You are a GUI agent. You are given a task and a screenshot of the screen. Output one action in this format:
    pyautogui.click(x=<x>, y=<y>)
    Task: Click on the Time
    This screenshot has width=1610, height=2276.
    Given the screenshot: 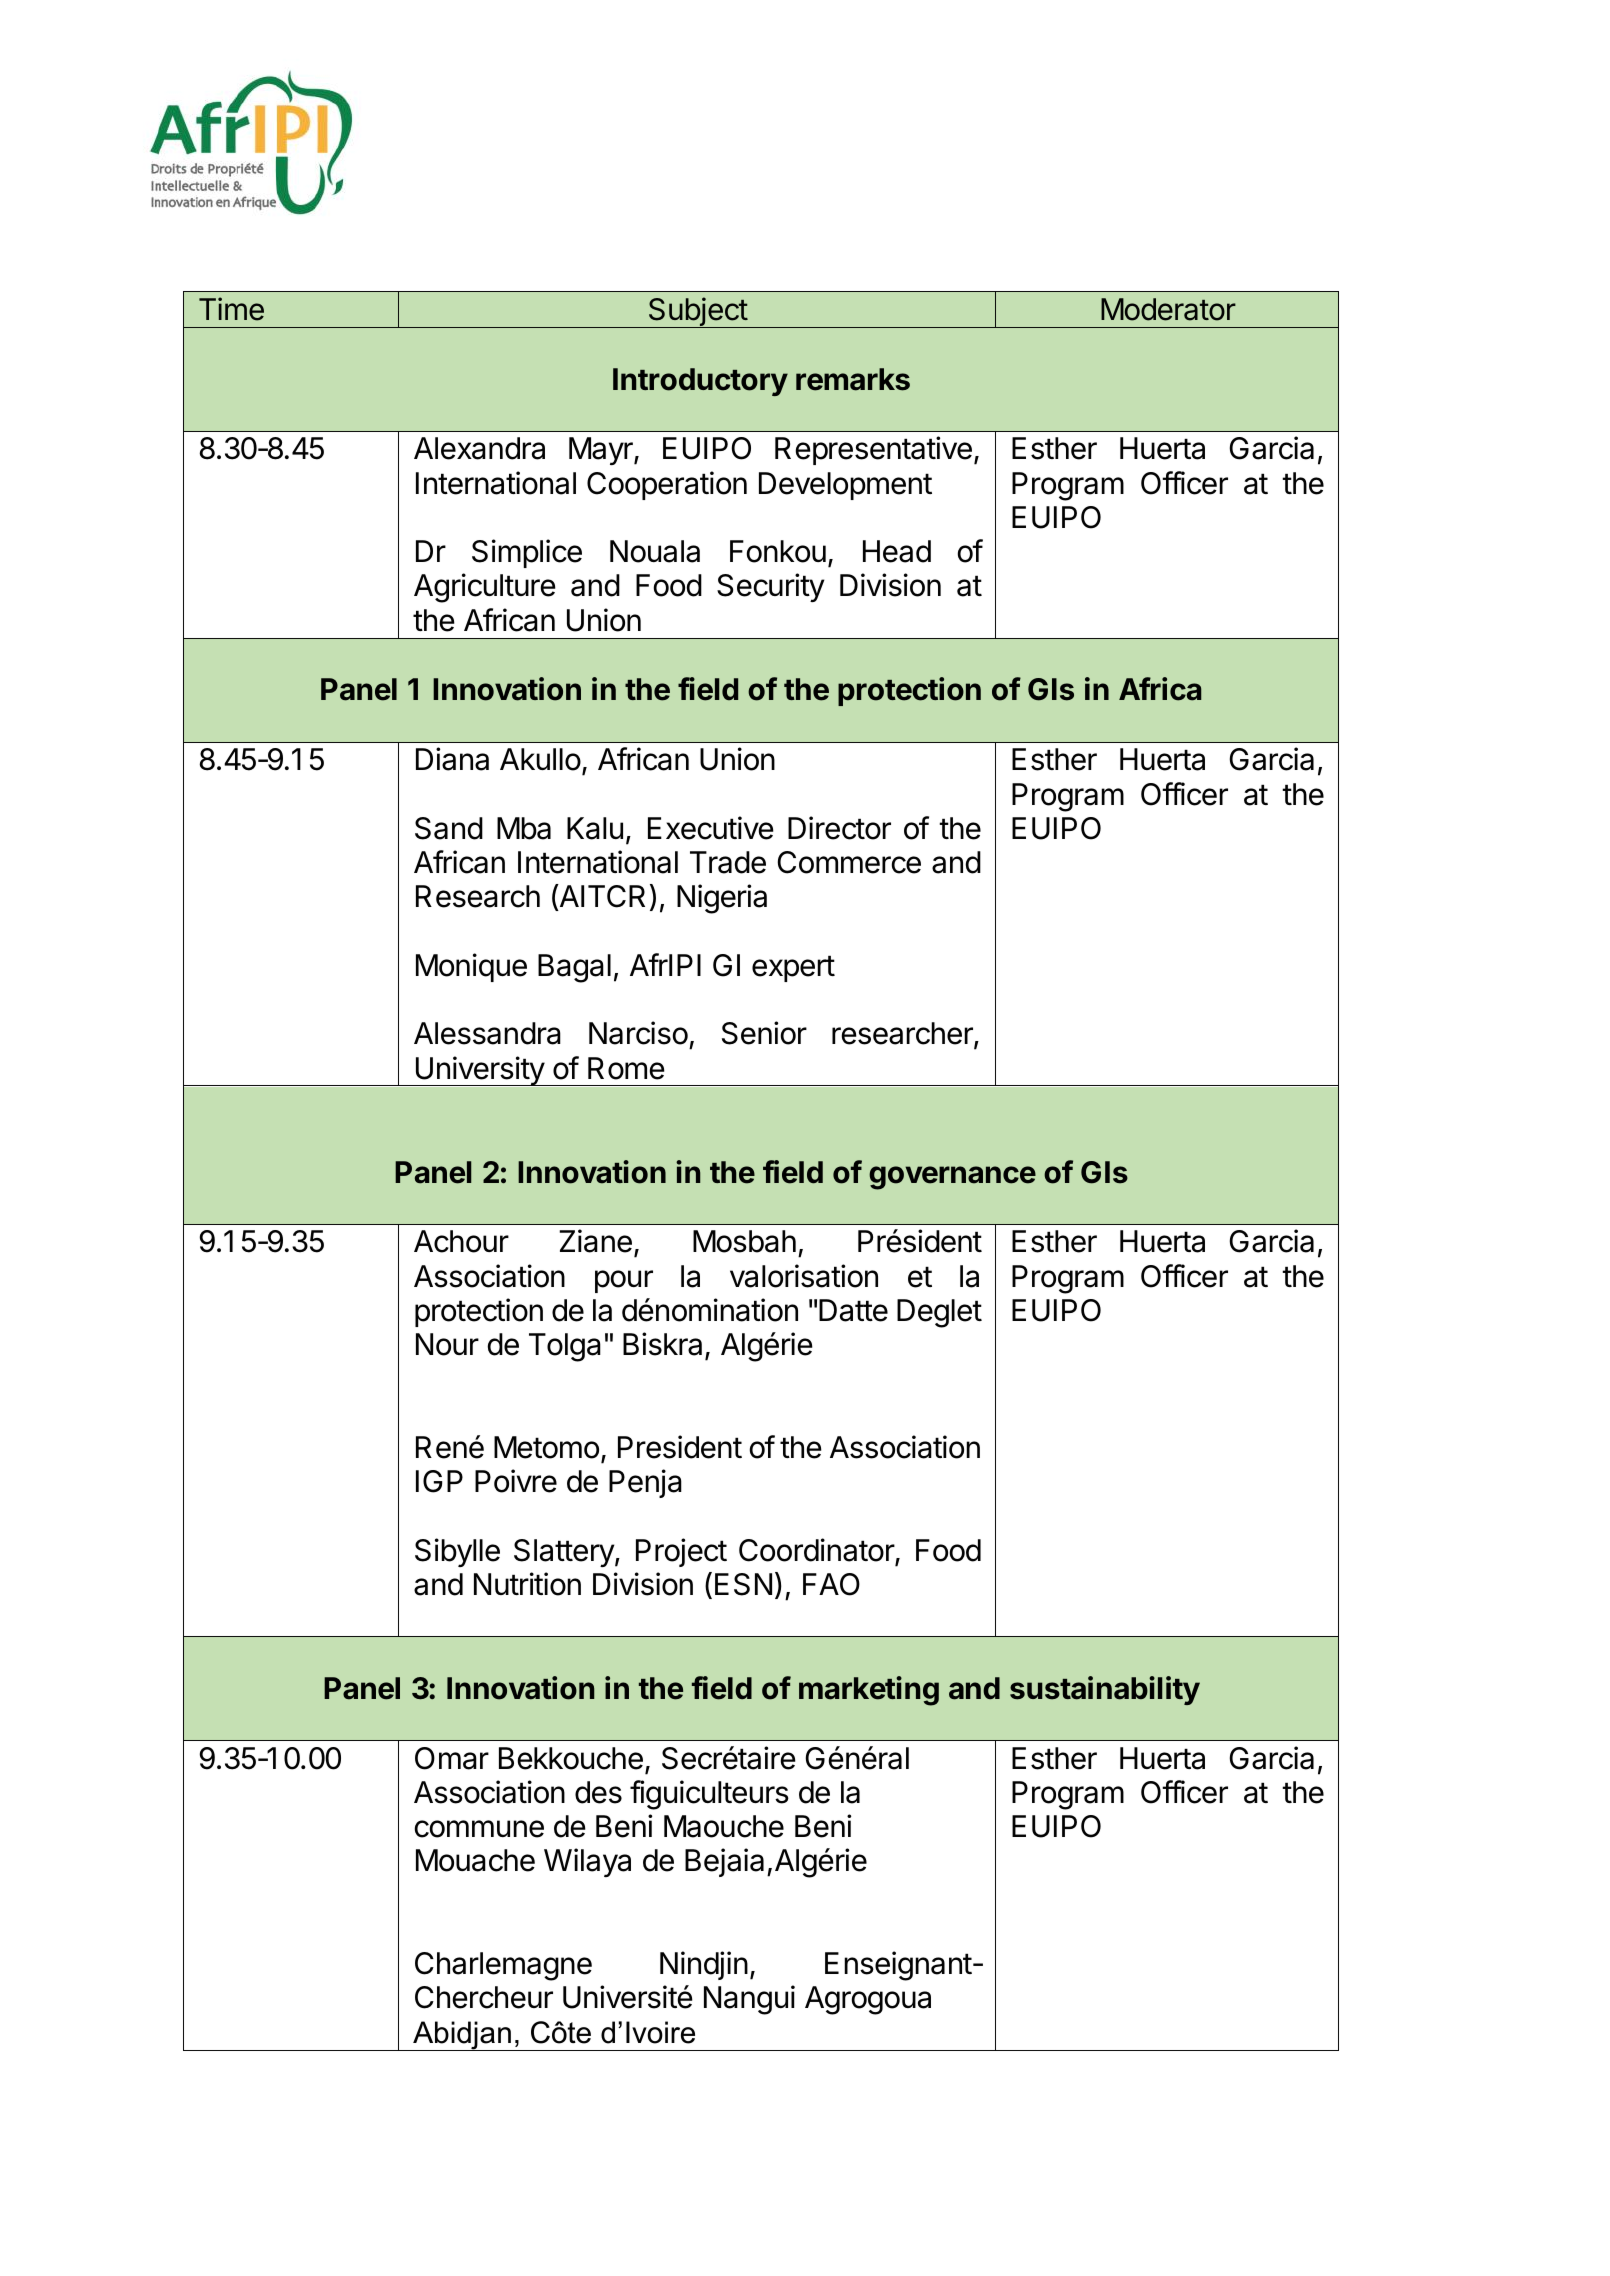 What is the action you would take?
    pyautogui.click(x=231, y=309)
